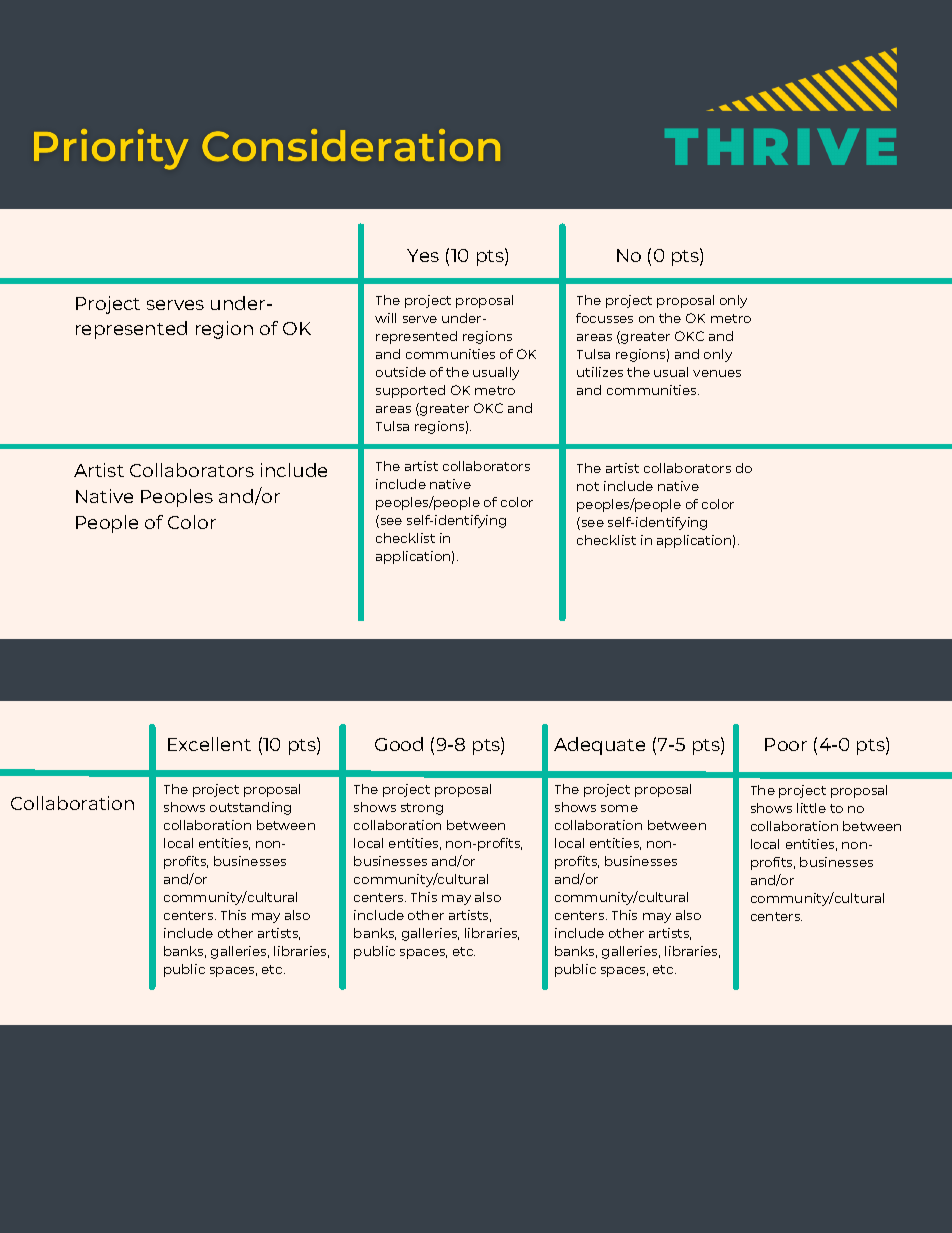 The width and height of the image is (952, 1233). What do you see at coordinates (588, 486) in the image?
I see `not` at bounding box center [588, 486].
